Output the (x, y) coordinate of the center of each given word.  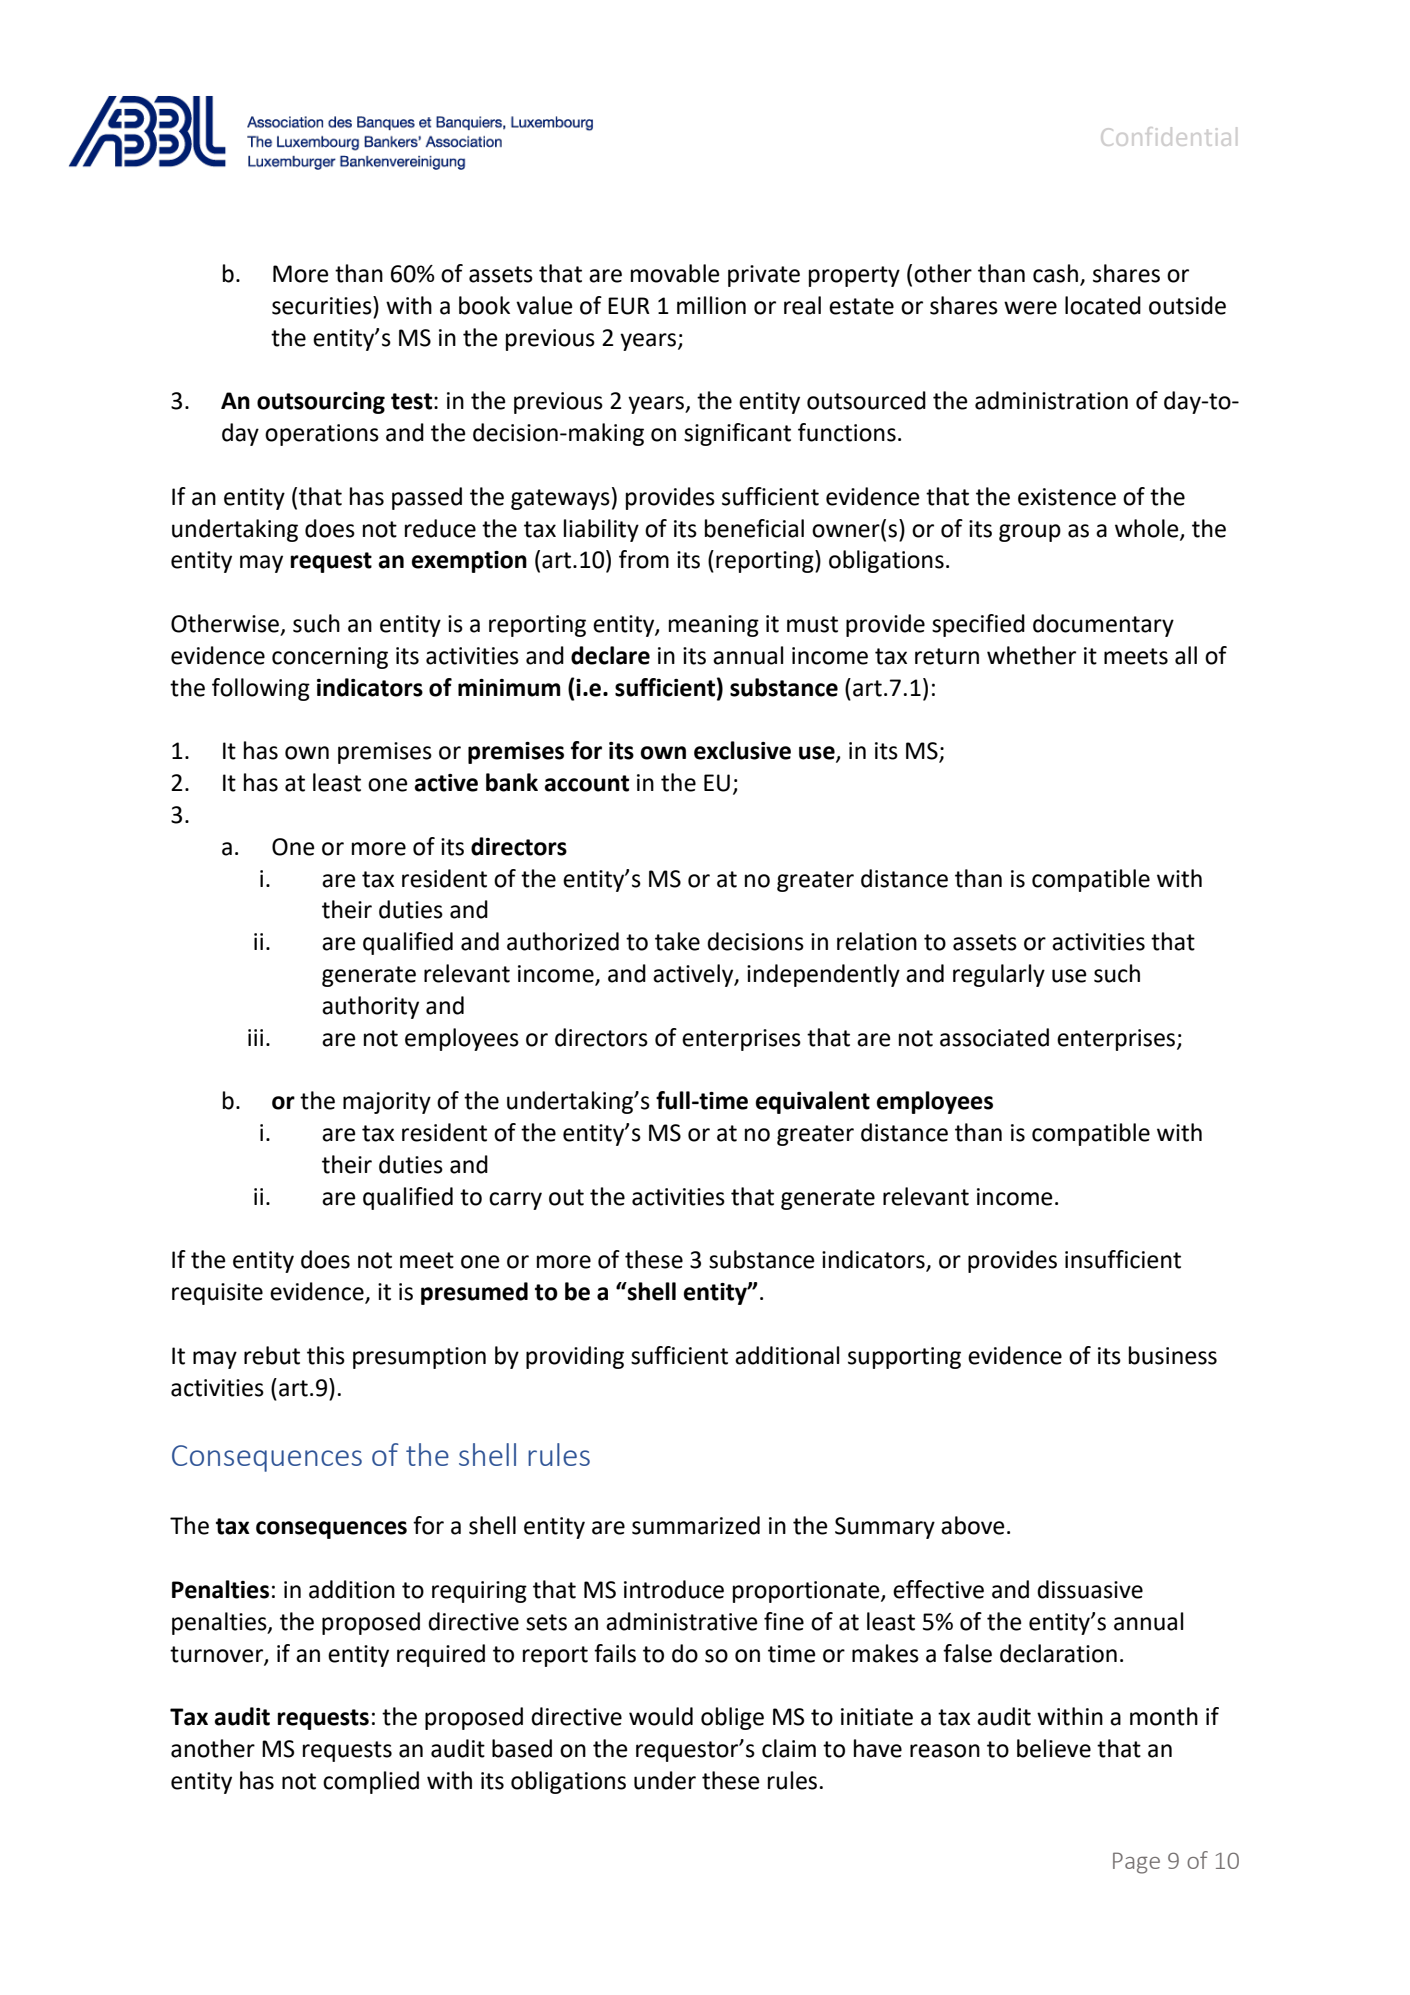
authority (370, 1007)
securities (323, 305)
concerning (330, 658)
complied (371, 1782)
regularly (999, 975)
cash (1055, 273)
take (677, 941)
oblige (732, 1718)
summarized (696, 1525)
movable (675, 273)
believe (1054, 1748)
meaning (714, 626)
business (1173, 1355)
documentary (1103, 625)
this (326, 1355)
